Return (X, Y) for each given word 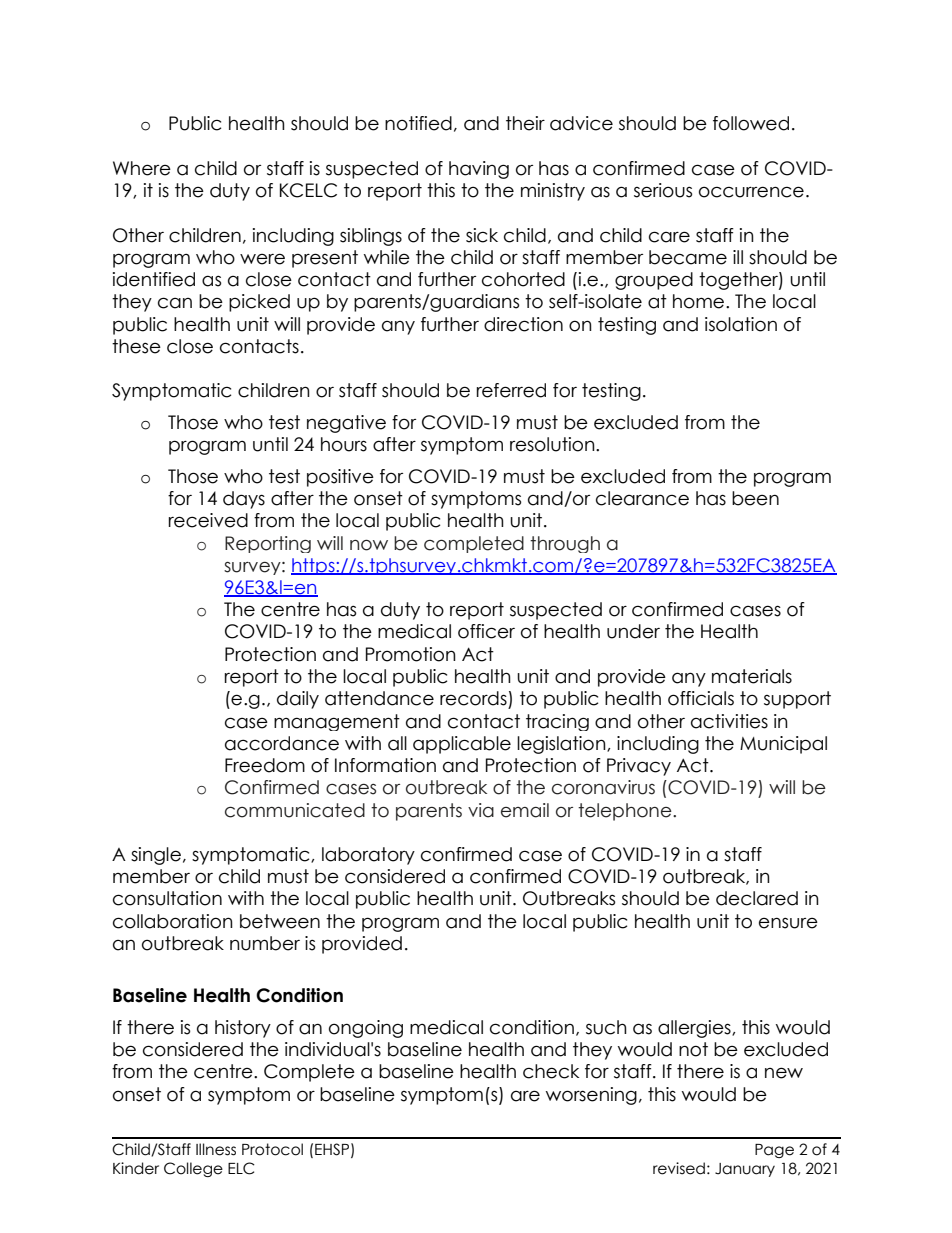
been (755, 498)
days (244, 500)
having (479, 170)
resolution (553, 444)
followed (751, 123)
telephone (626, 812)
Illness (216, 1149)
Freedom (265, 765)
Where (142, 168)
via (481, 810)
